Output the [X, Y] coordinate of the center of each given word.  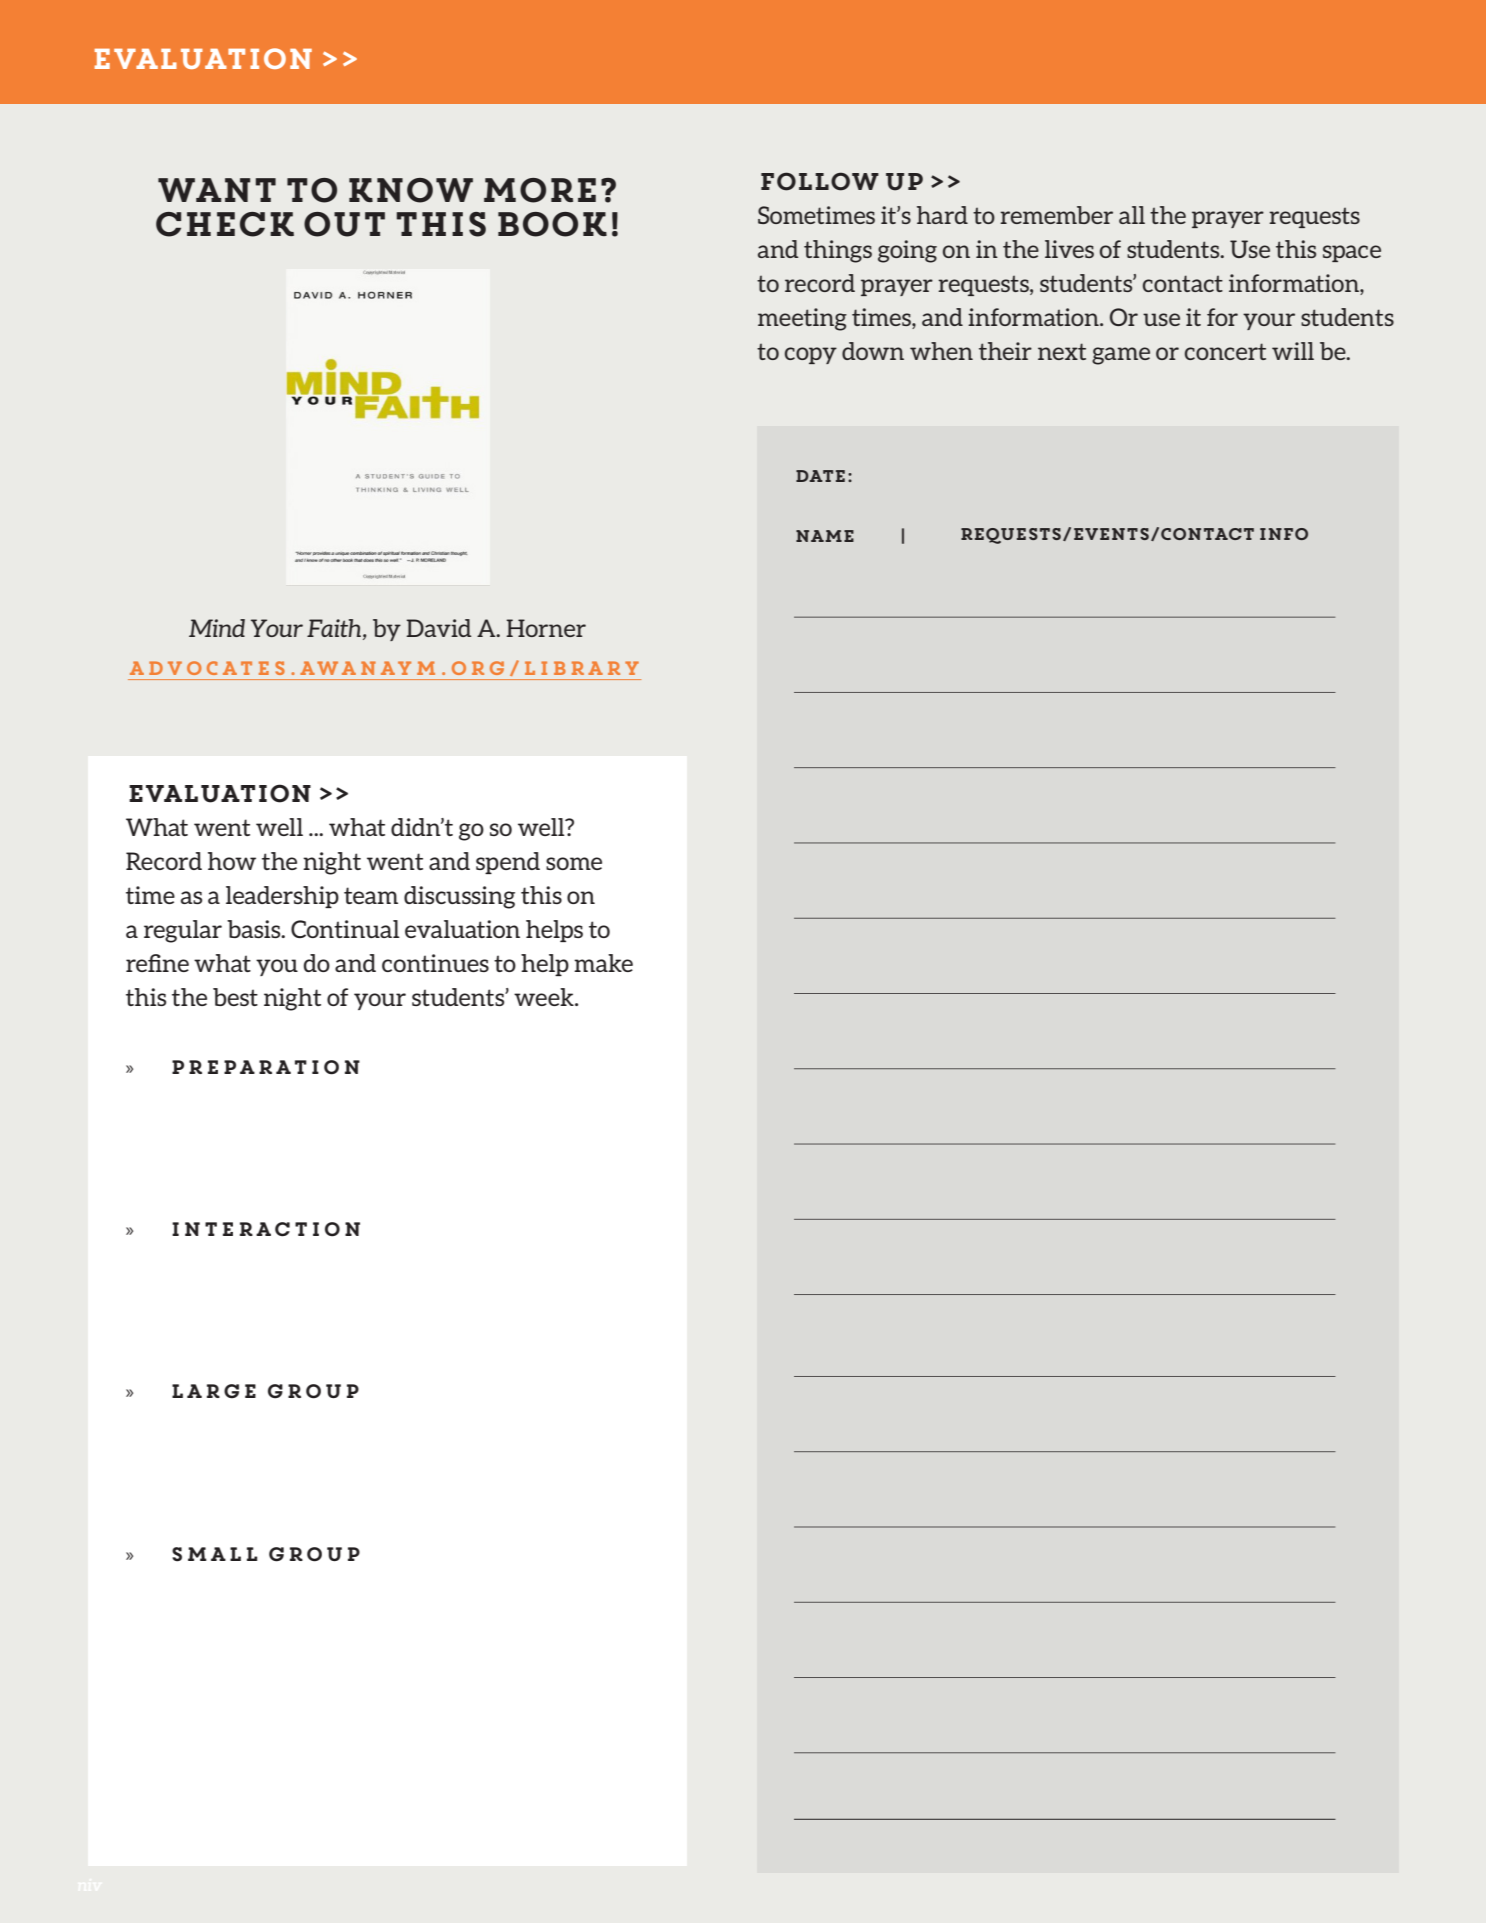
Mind [217, 628]
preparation [266, 1067]
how [232, 861]
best [235, 997]
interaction [266, 1229]
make [603, 963]
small [214, 1554]
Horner [546, 628]
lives [1069, 249]
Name [825, 536]
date [820, 476]
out [344, 224]
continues [435, 963]
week [545, 997]
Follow [820, 181]
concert [1225, 351]
